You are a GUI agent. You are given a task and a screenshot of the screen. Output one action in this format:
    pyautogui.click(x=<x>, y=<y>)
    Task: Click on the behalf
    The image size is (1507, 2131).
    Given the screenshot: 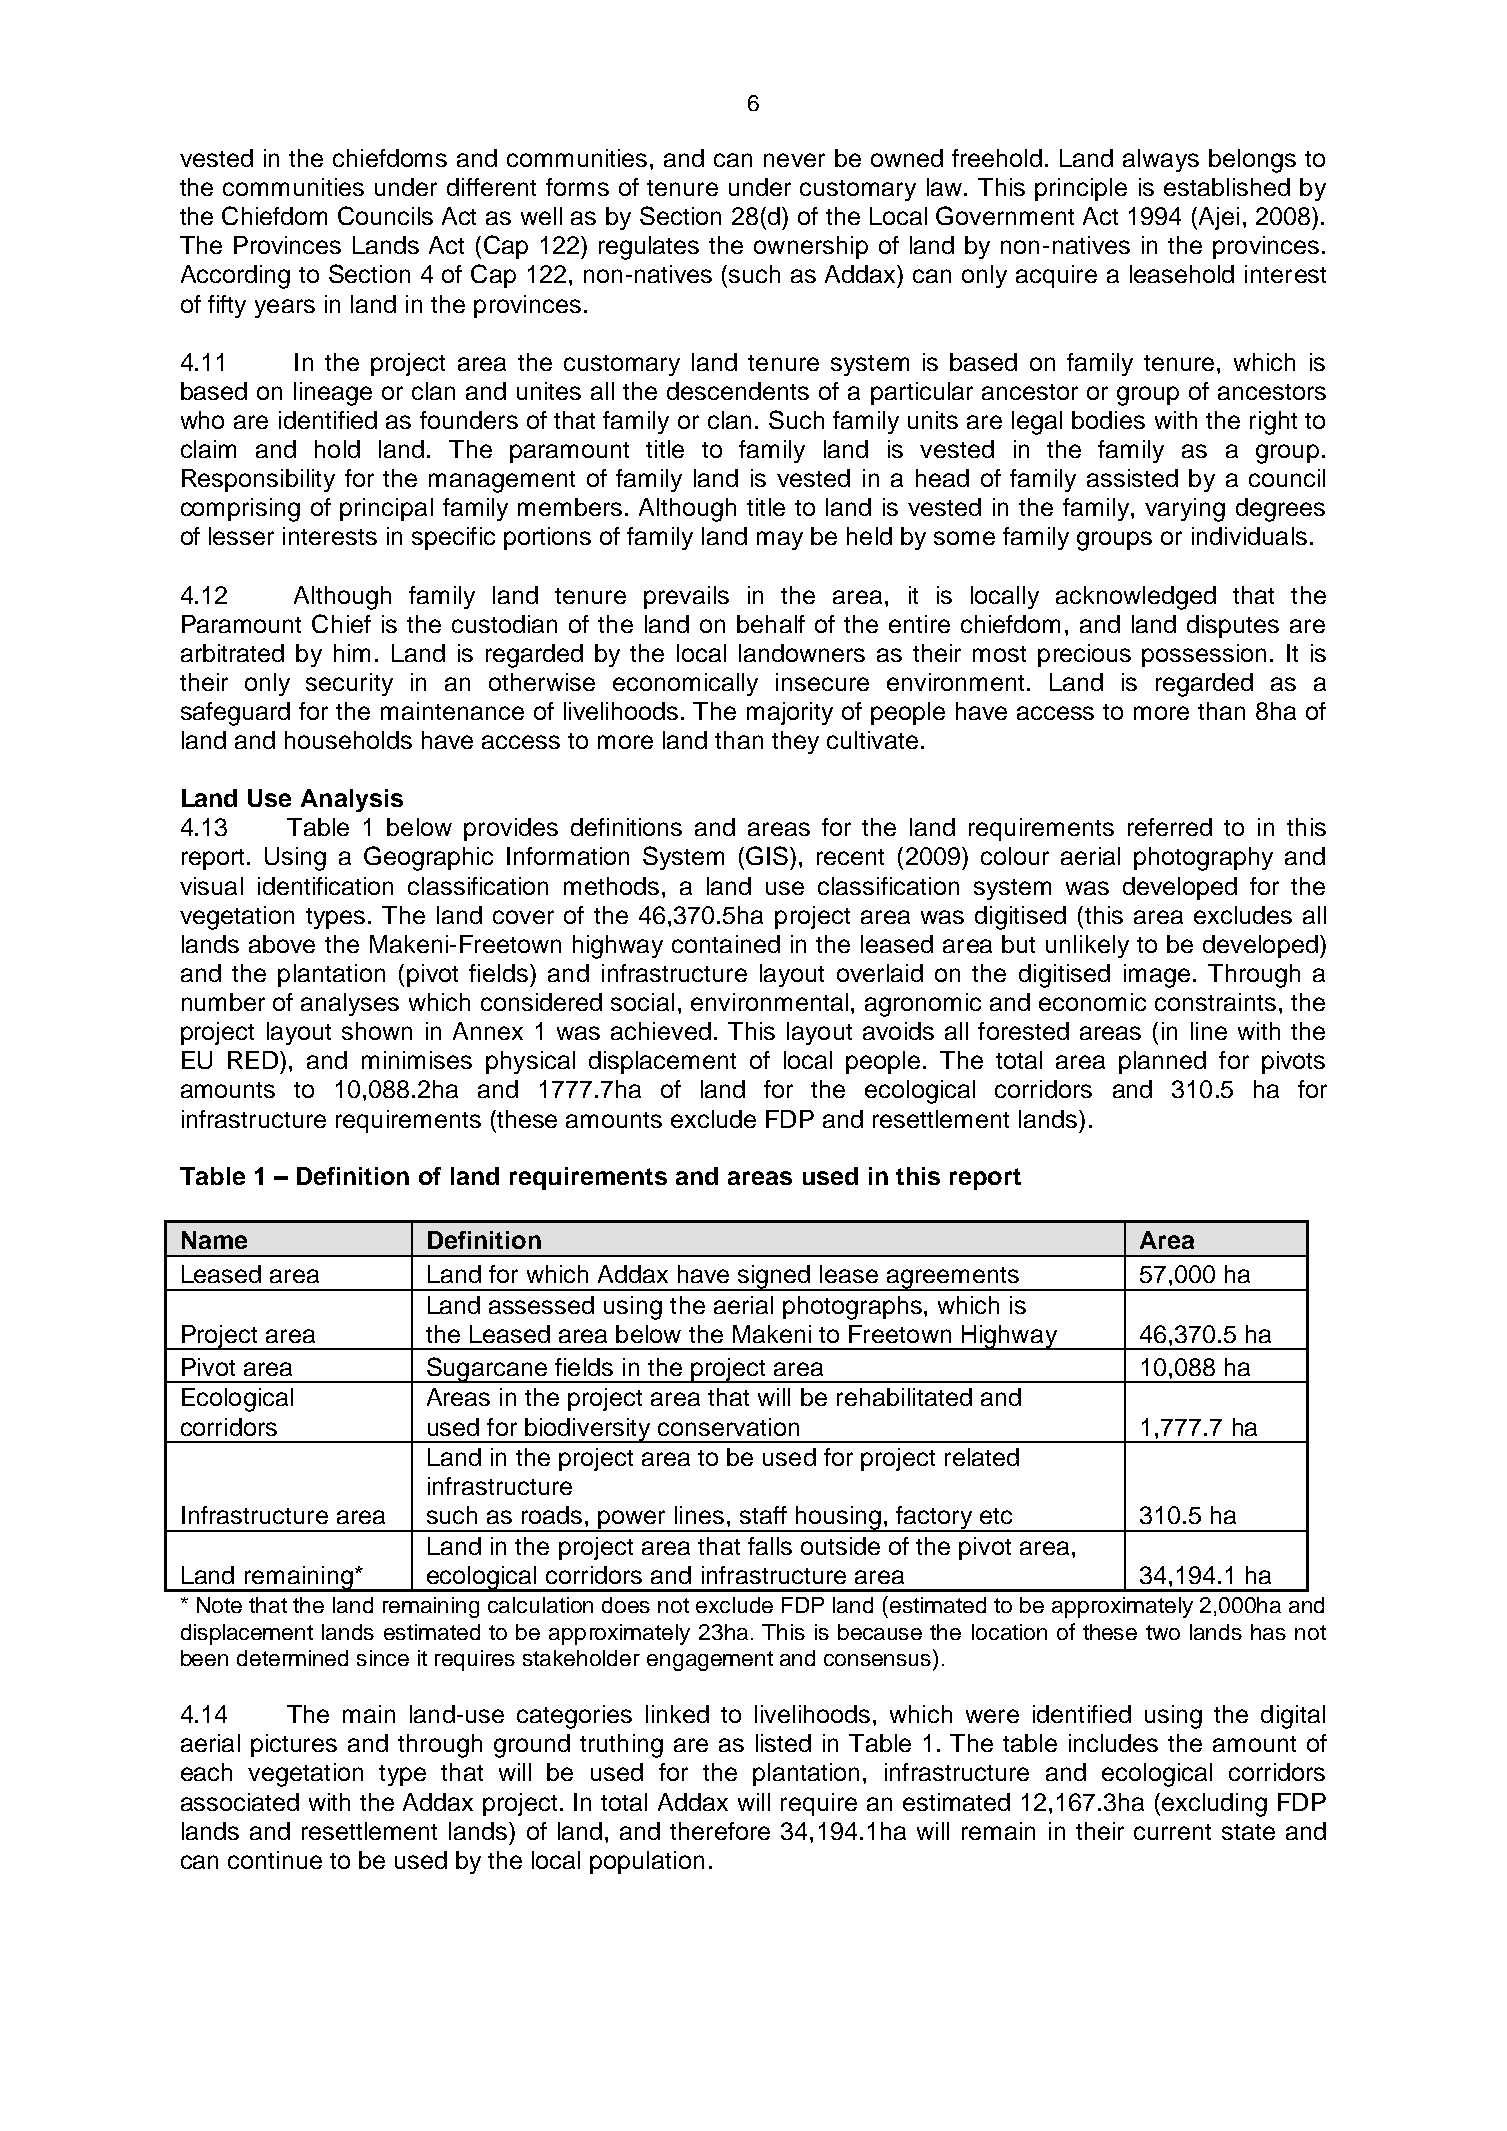 What is the action you would take?
    pyautogui.click(x=771, y=624)
